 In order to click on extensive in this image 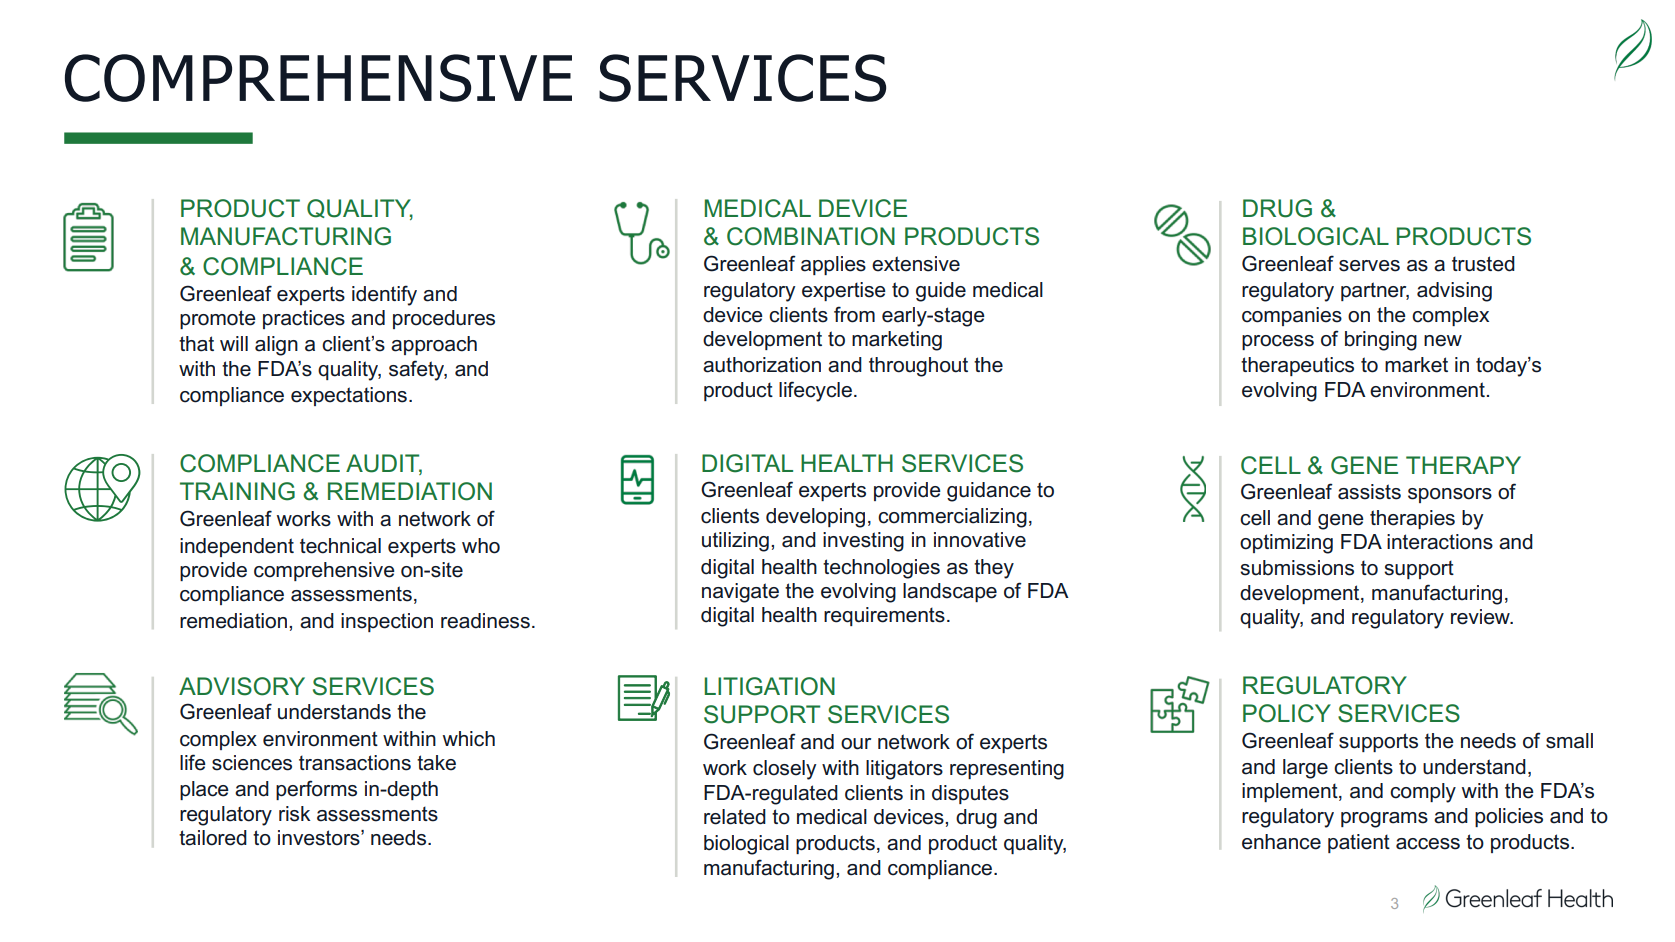, I will do `click(916, 264)`.
